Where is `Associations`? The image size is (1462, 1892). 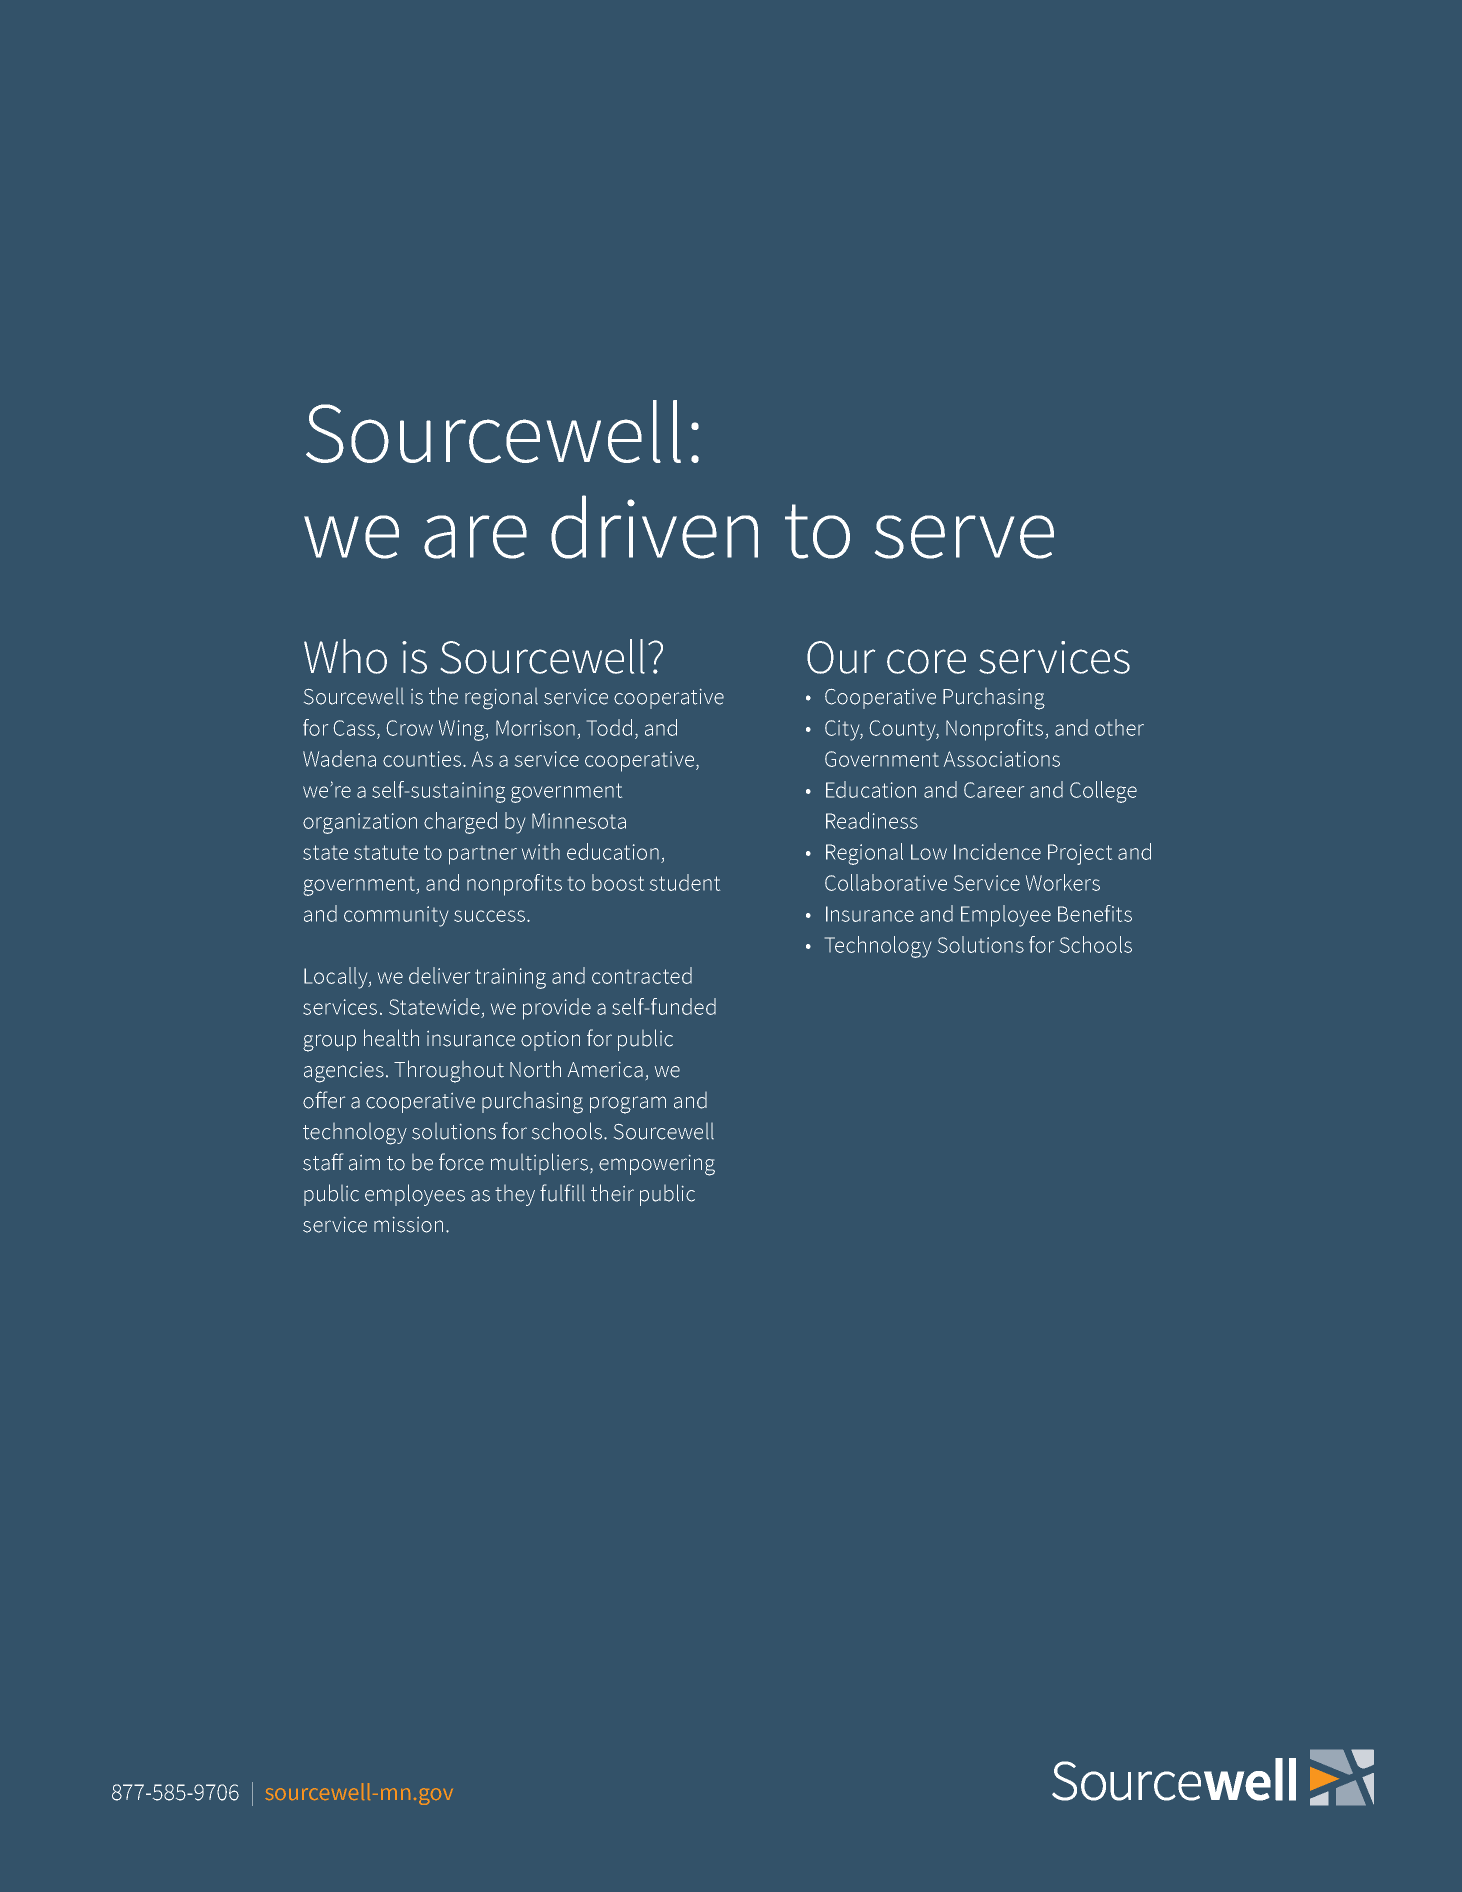
Associations is located at coordinates (1002, 759).
